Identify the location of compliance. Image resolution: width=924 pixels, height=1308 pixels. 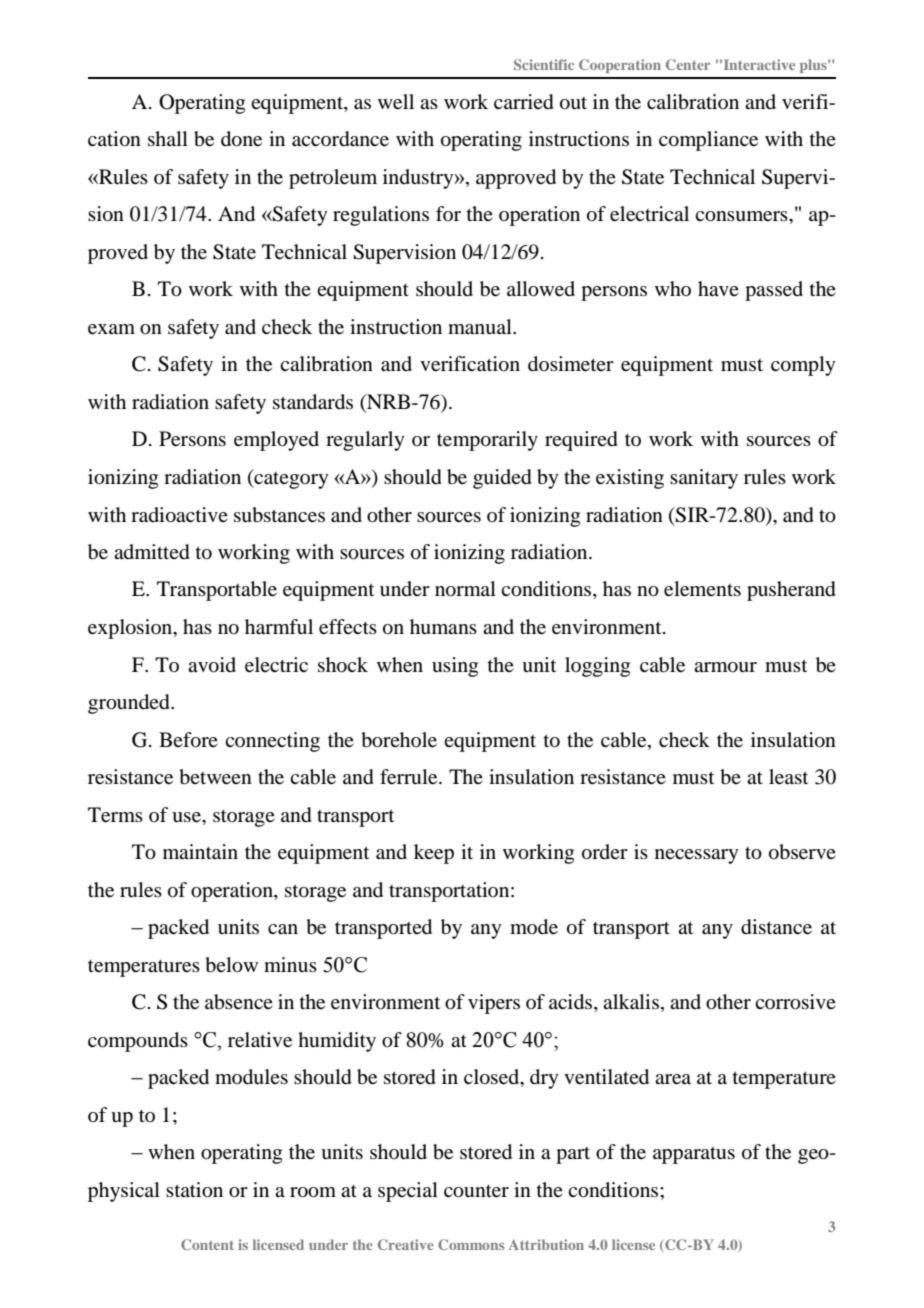
(708, 141).
